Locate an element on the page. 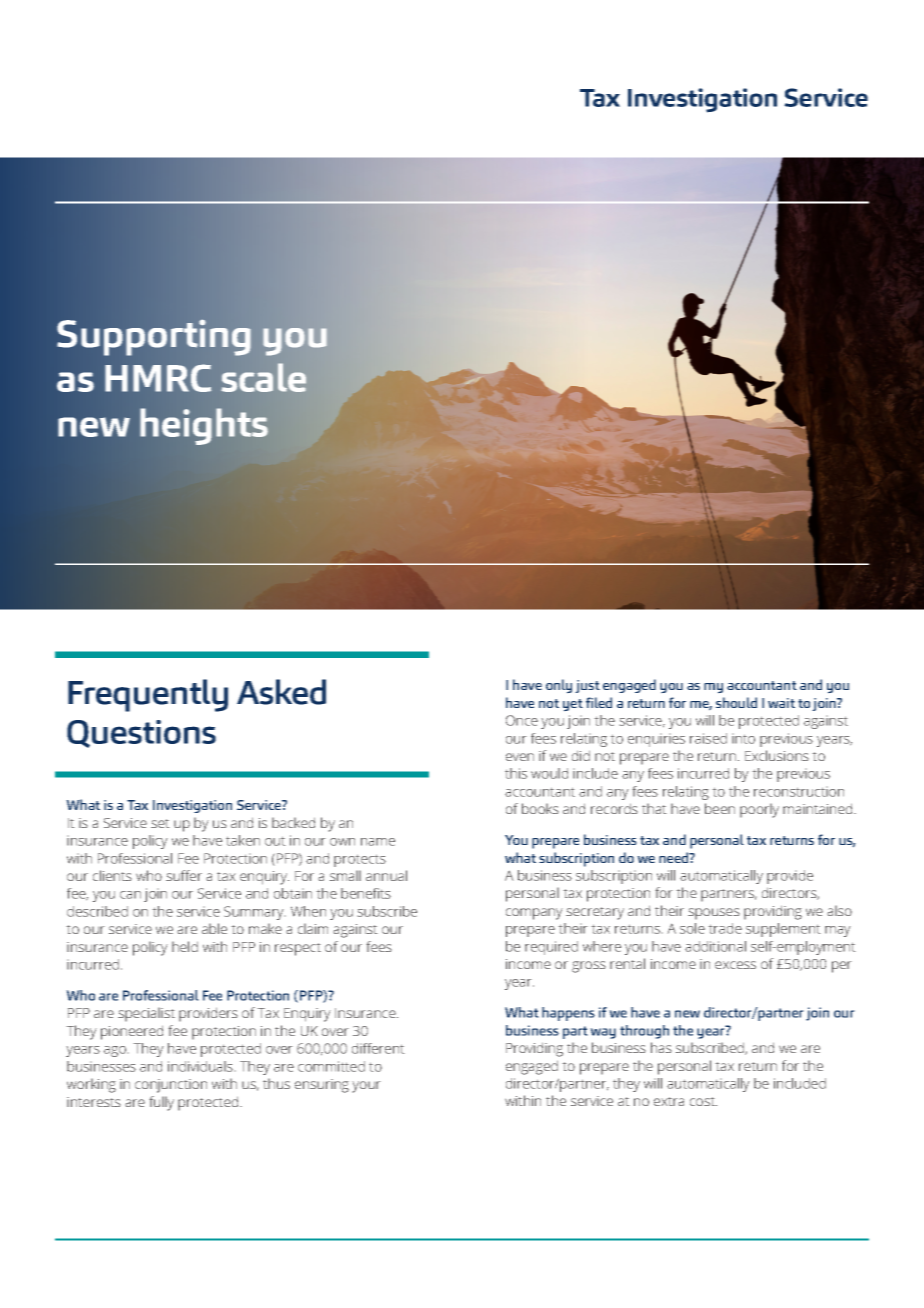 This document has width=924, height=1308. poorly is located at coordinates (759, 810).
